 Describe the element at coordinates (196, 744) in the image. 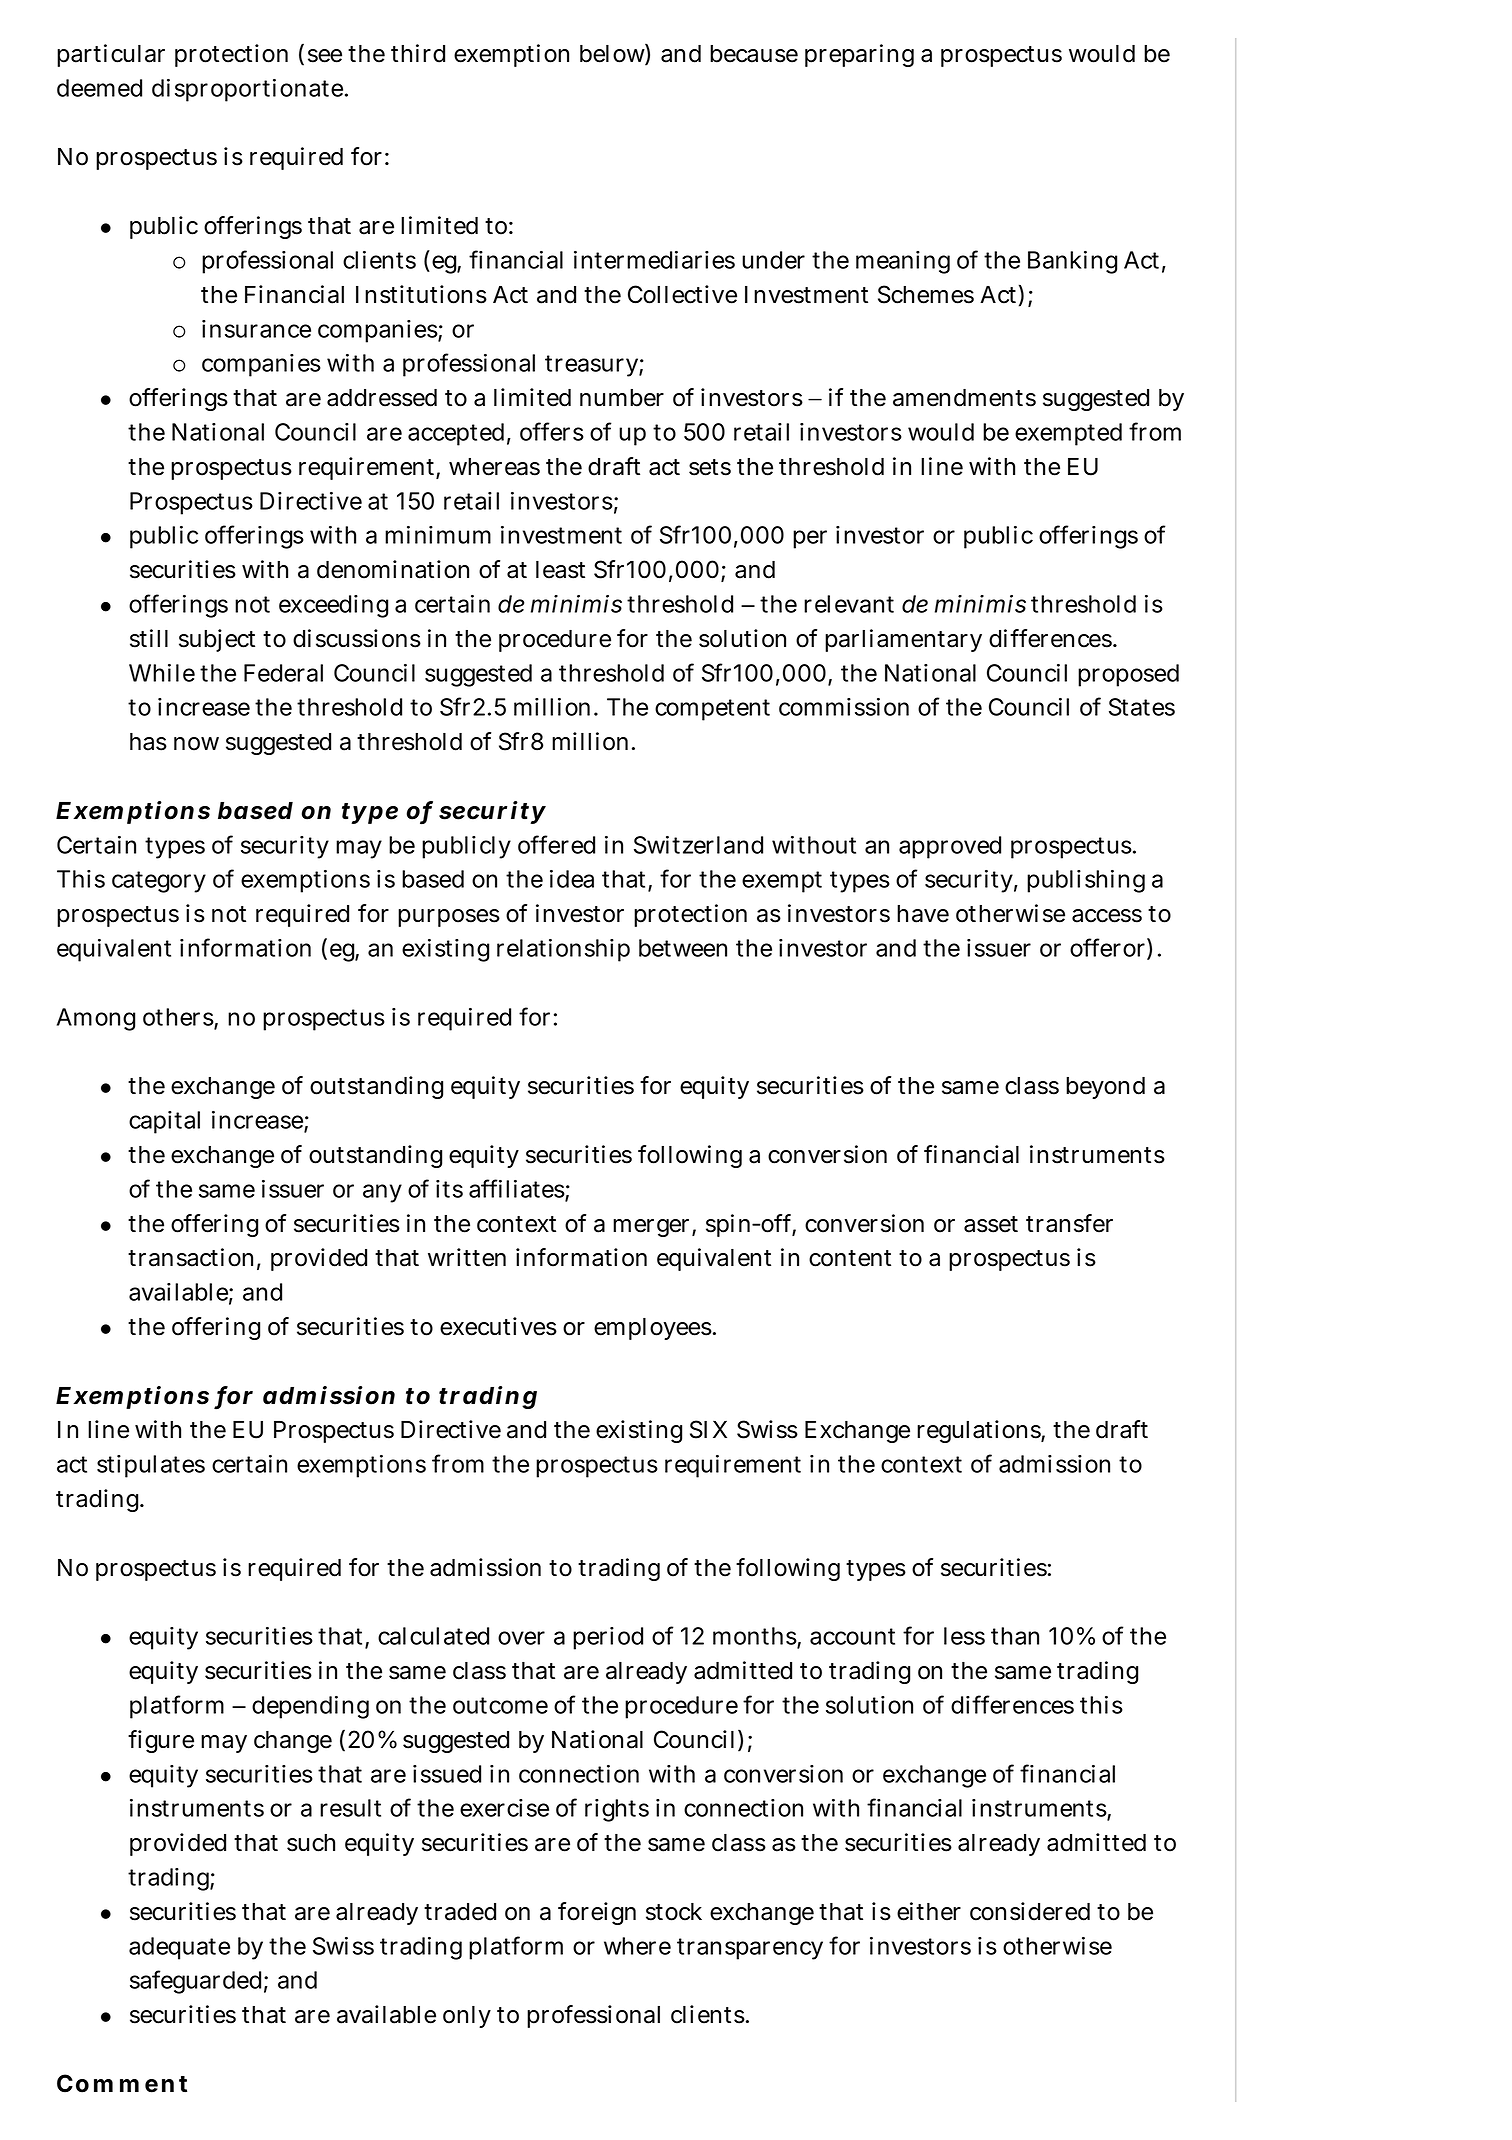

I see `now` at that location.
